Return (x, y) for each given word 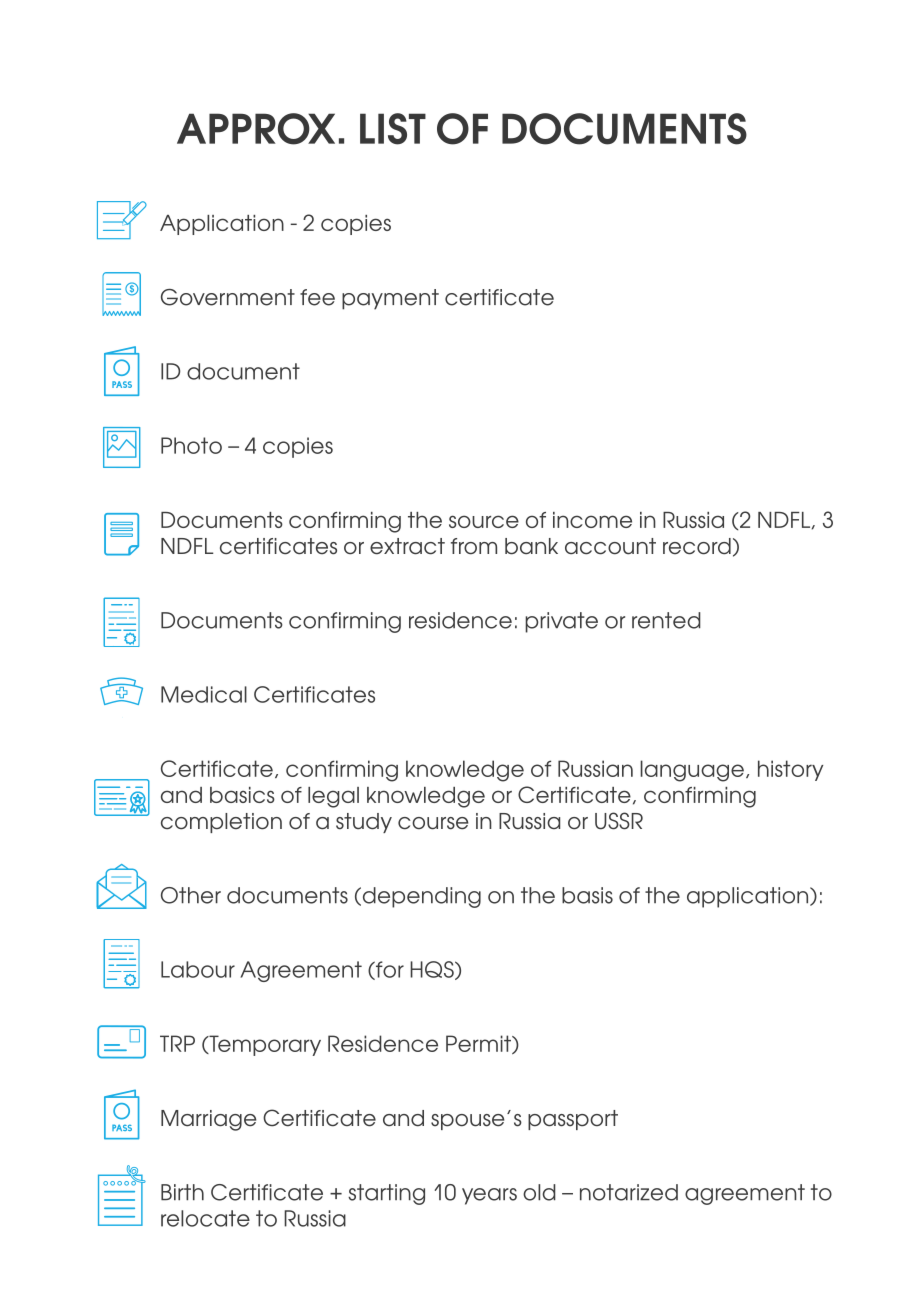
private (561, 622)
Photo (191, 445)
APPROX (256, 129)
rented (666, 620)
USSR (619, 821)
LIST (393, 129)
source (484, 521)
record (697, 546)
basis (587, 895)
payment (390, 299)
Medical (204, 694)
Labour (198, 969)
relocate (205, 1218)
